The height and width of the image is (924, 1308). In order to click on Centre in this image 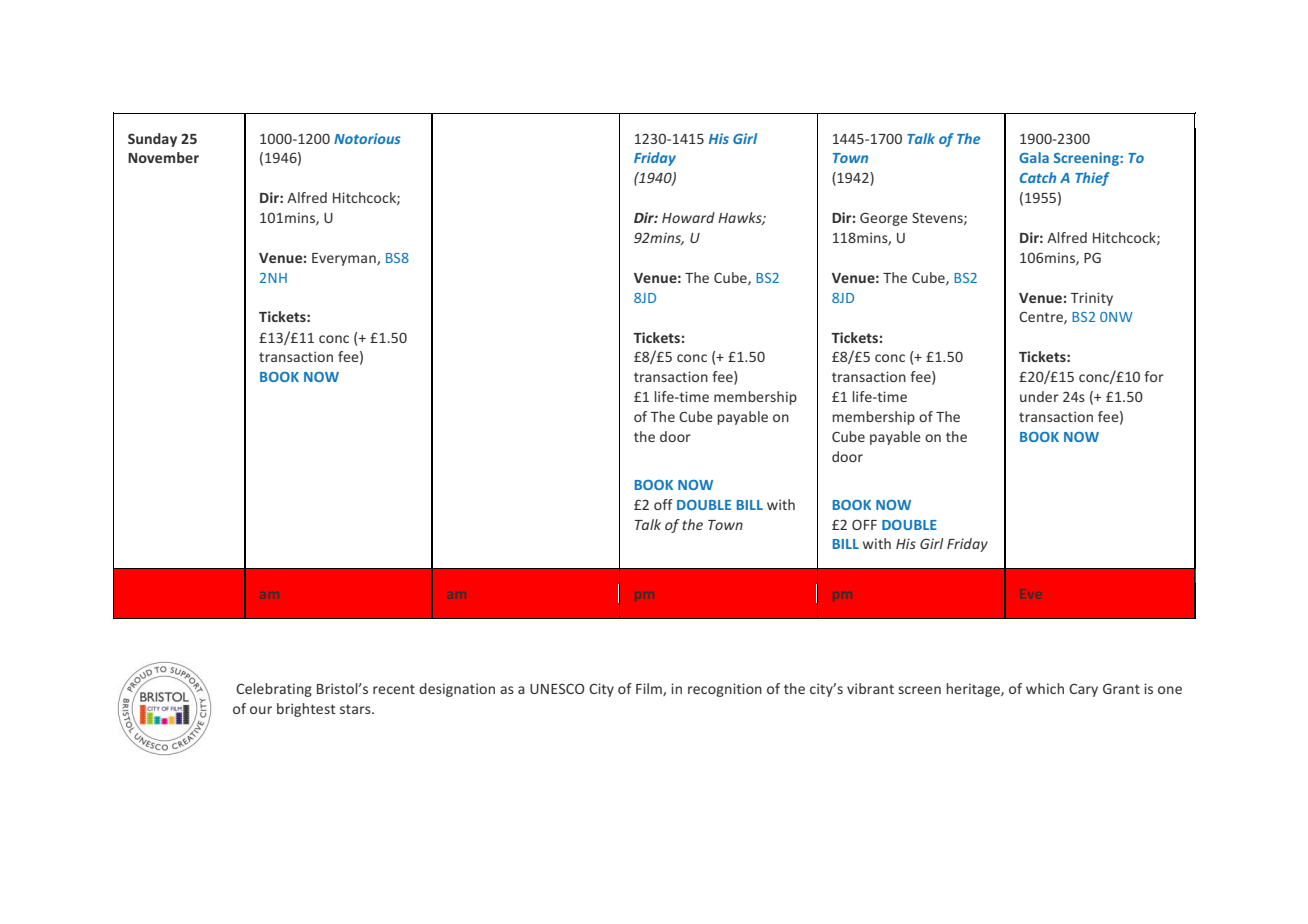, I will do `click(1042, 318)`.
